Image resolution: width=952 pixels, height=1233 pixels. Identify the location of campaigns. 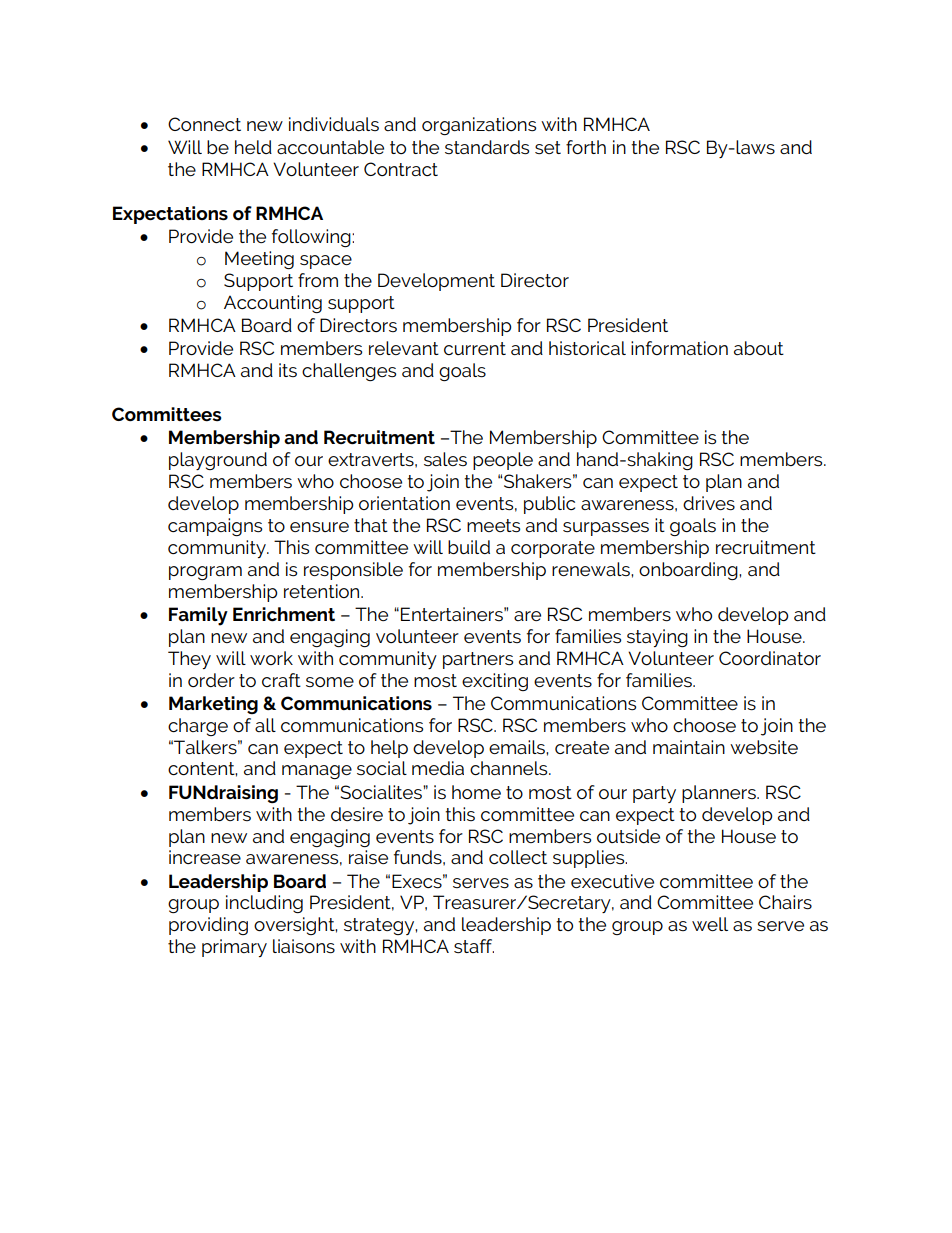
(215, 527).
